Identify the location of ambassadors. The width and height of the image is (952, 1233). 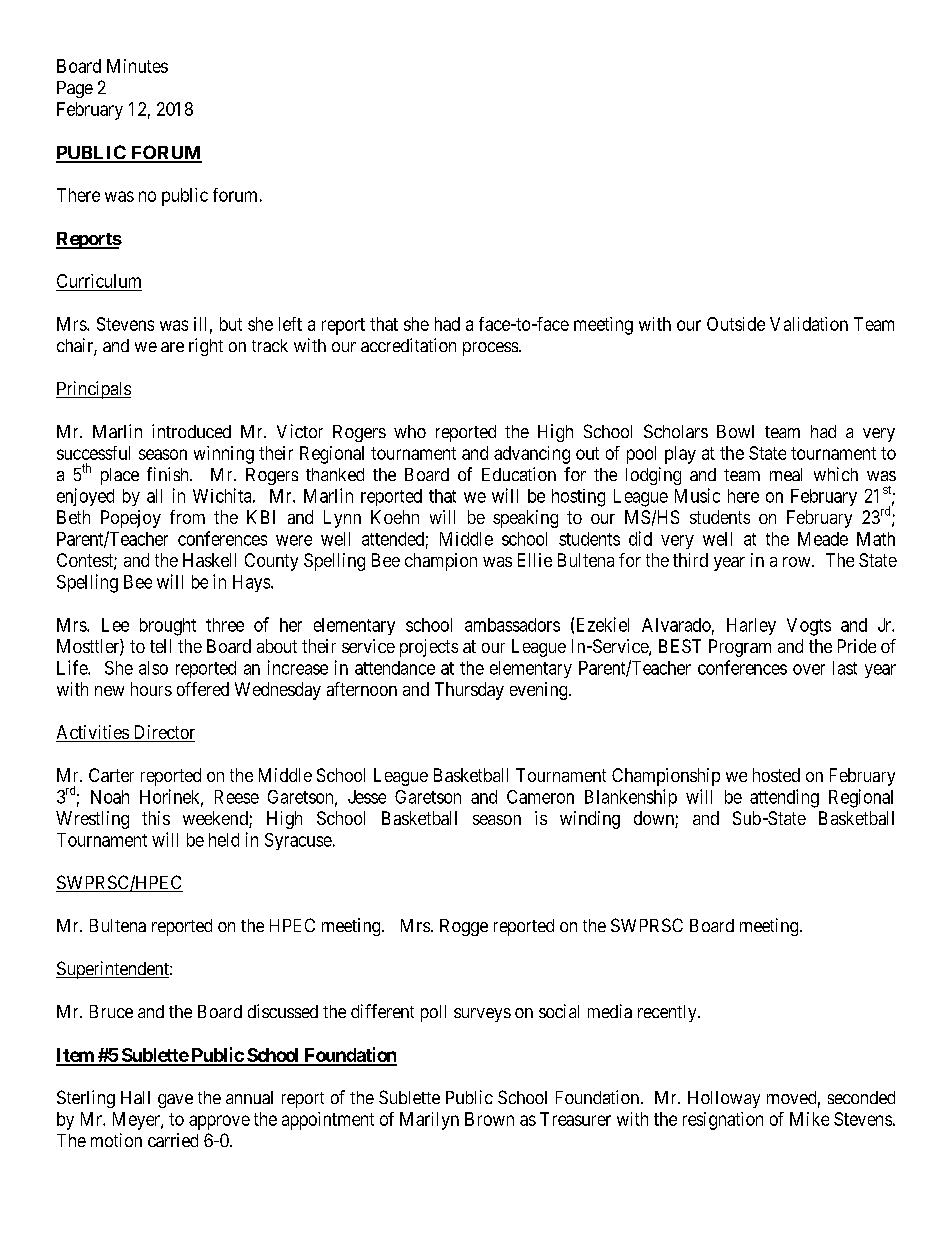
(512, 625).
